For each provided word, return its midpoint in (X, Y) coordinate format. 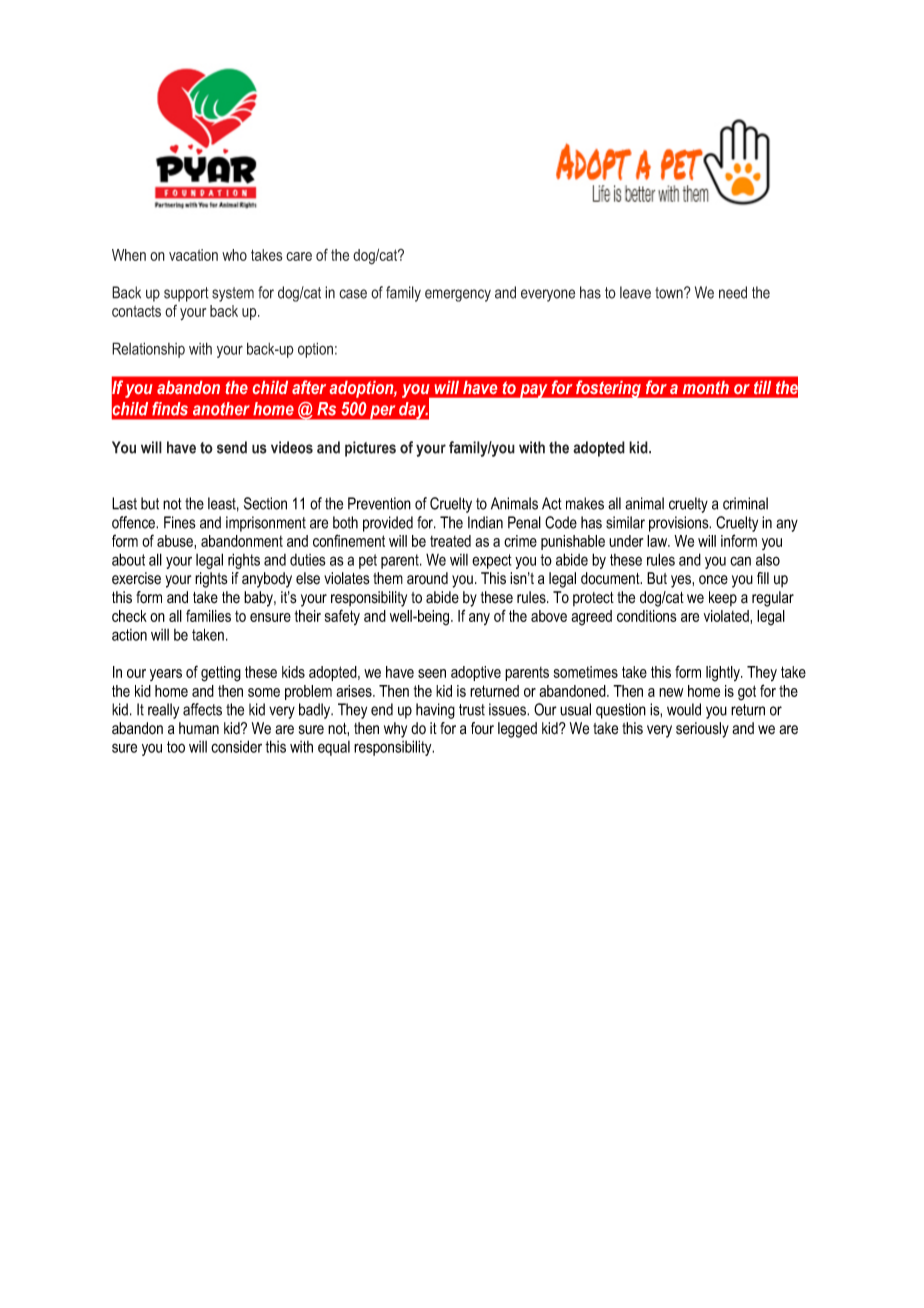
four (482, 728)
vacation (193, 255)
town (670, 293)
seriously (702, 730)
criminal (745, 503)
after (309, 387)
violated (727, 616)
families (208, 615)
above (549, 616)
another (221, 409)
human (199, 728)
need (733, 292)
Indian (485, 522)
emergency (458, 295)
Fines (180, 522)
